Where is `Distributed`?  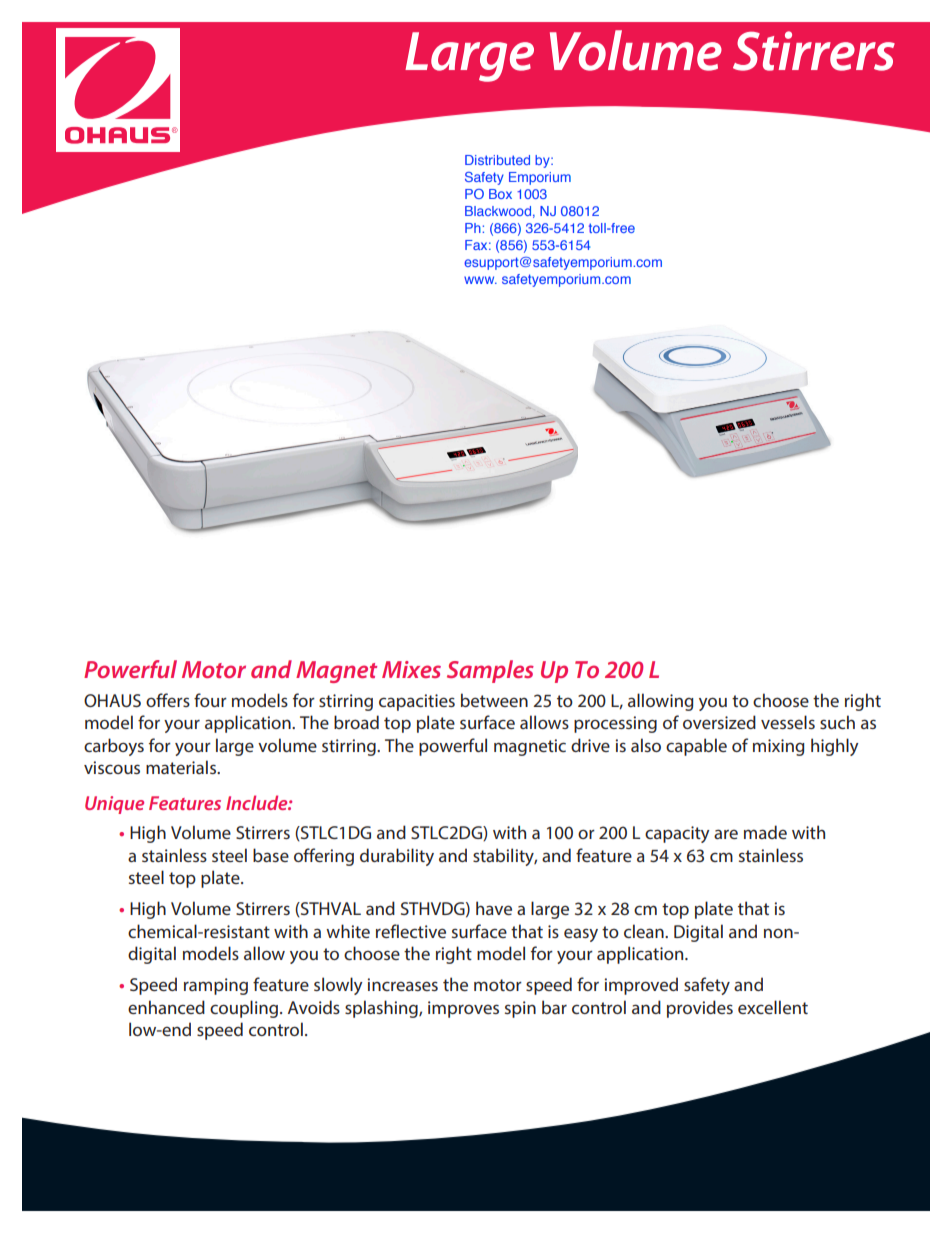 Distributed is located at coordinates (497, 160).
